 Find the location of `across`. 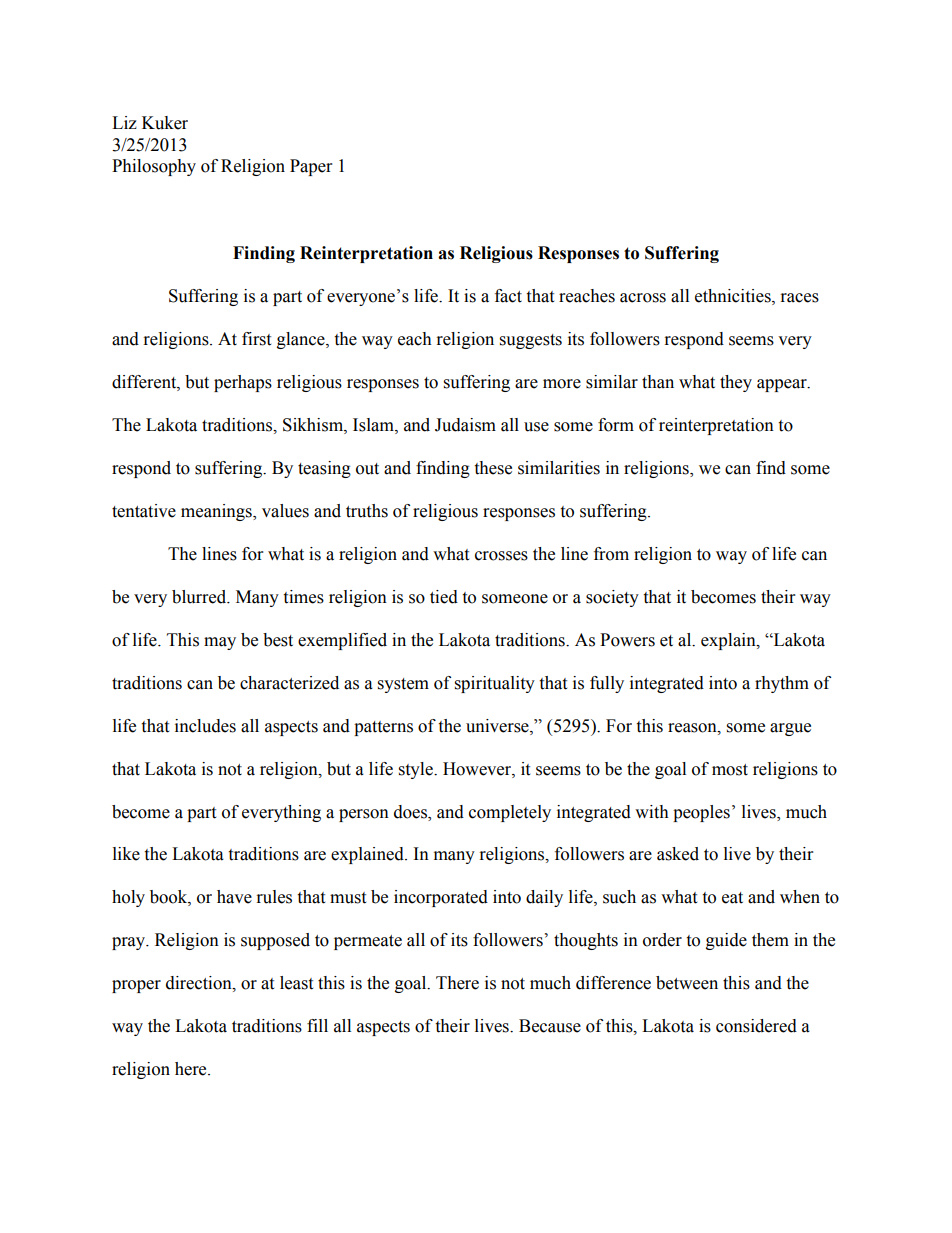

across is located at coordinates (643, 298).
